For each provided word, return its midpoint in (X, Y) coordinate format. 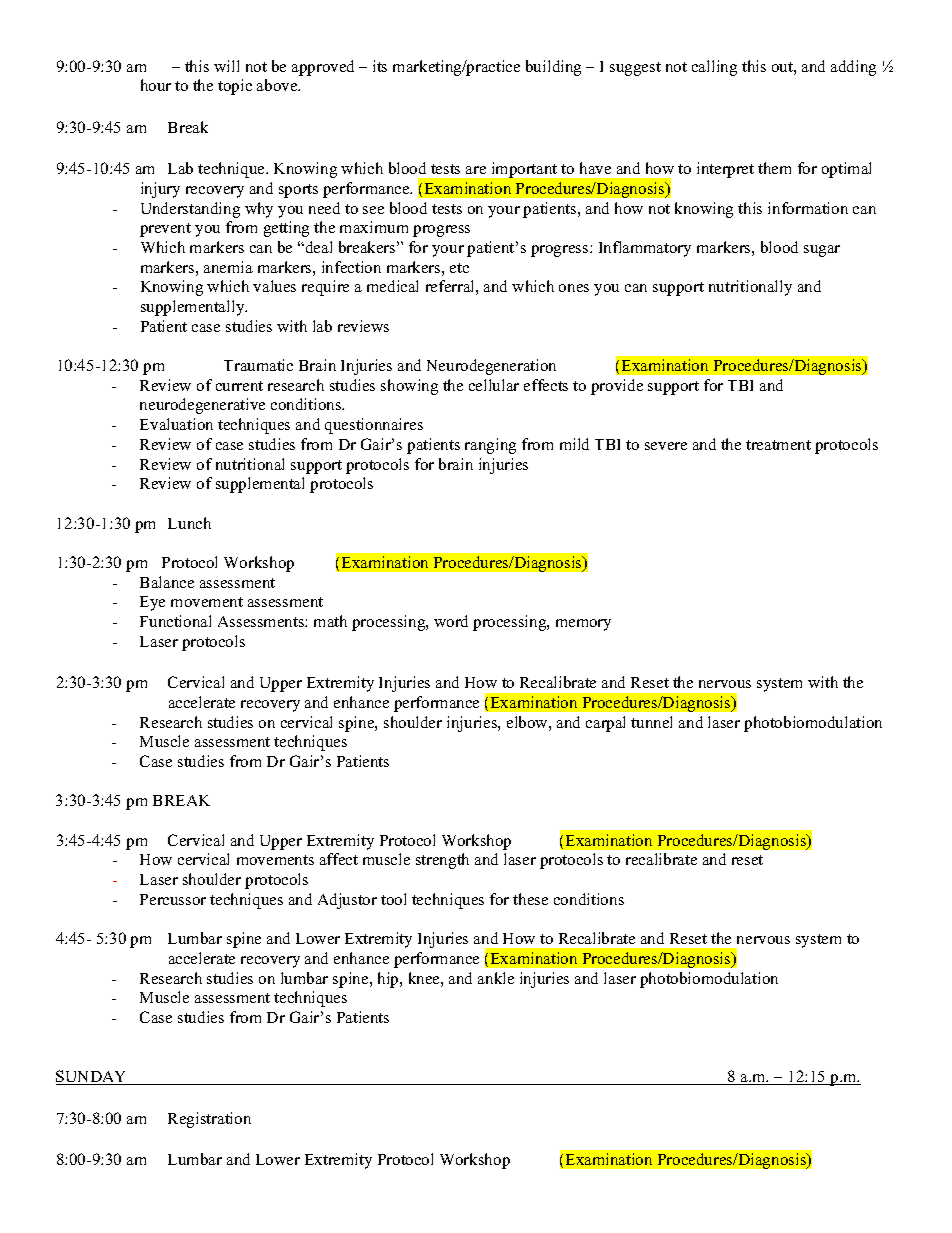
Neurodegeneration (491, 367)
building (553, 68)
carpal (605, 724)
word (451, 621)
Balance (167, 582)
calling (714, 68)
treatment (778, 445)
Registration (209, 1120)
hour (156, 85)
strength (442, 861)
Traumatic (258, 365)
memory (583, 625)
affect (339, 859)
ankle (496, 978)
